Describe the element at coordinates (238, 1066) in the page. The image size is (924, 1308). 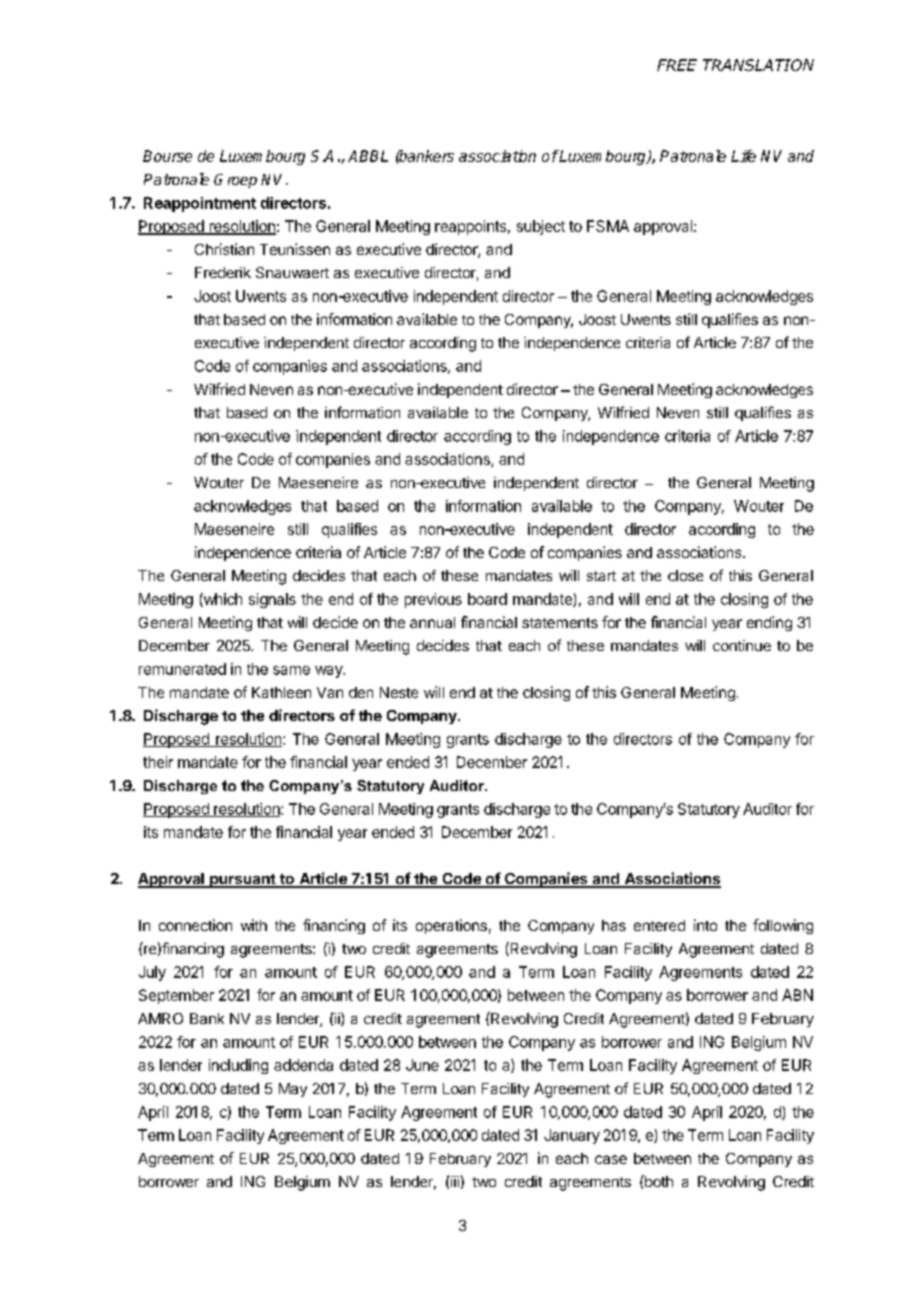
I see `including` at that location.
